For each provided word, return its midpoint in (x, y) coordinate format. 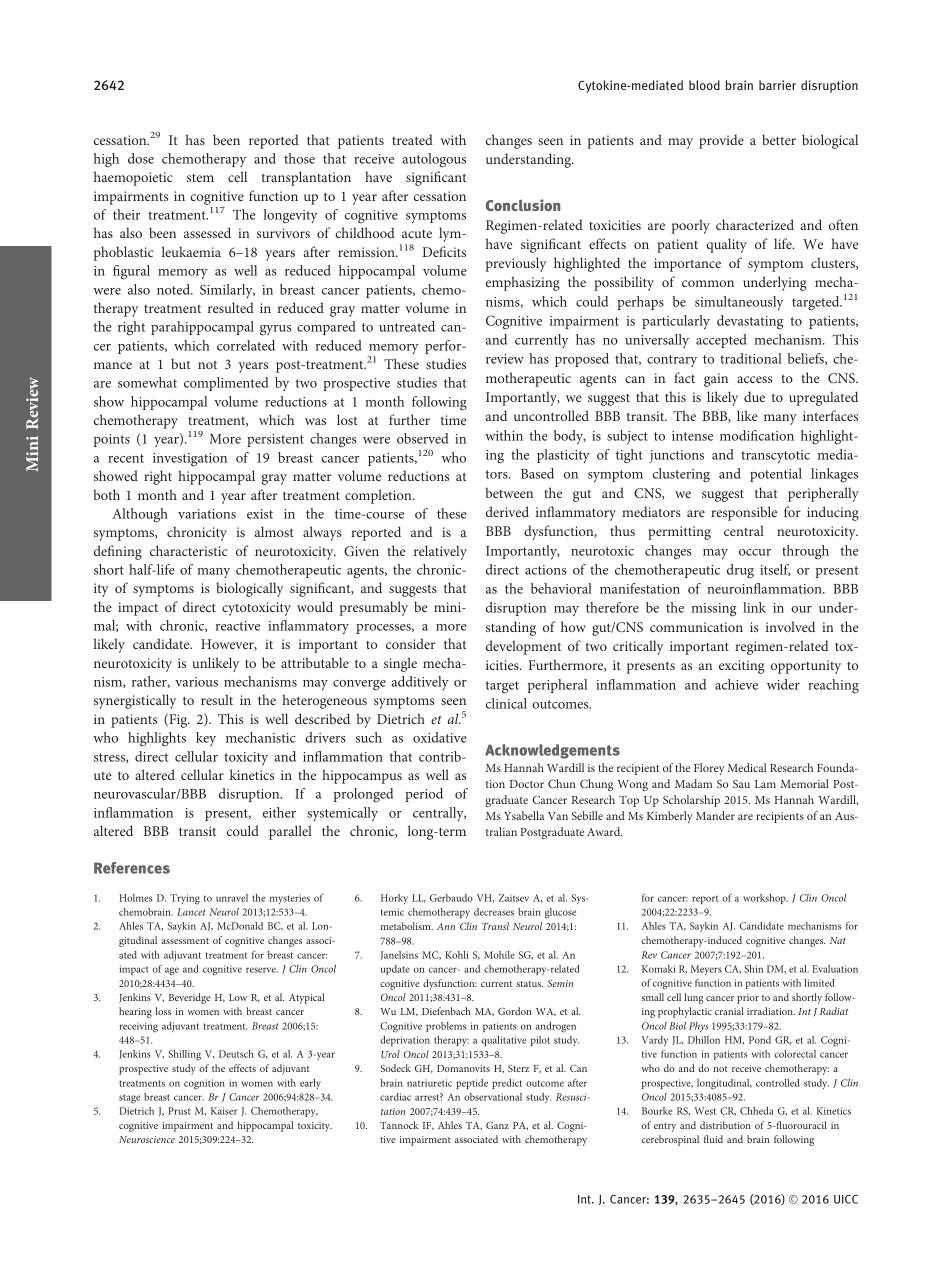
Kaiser (224, 1111)
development (523, 647)
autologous (434, 160)
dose (141, 158)
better (779, 139)
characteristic (188, 550)
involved (790, 626)
